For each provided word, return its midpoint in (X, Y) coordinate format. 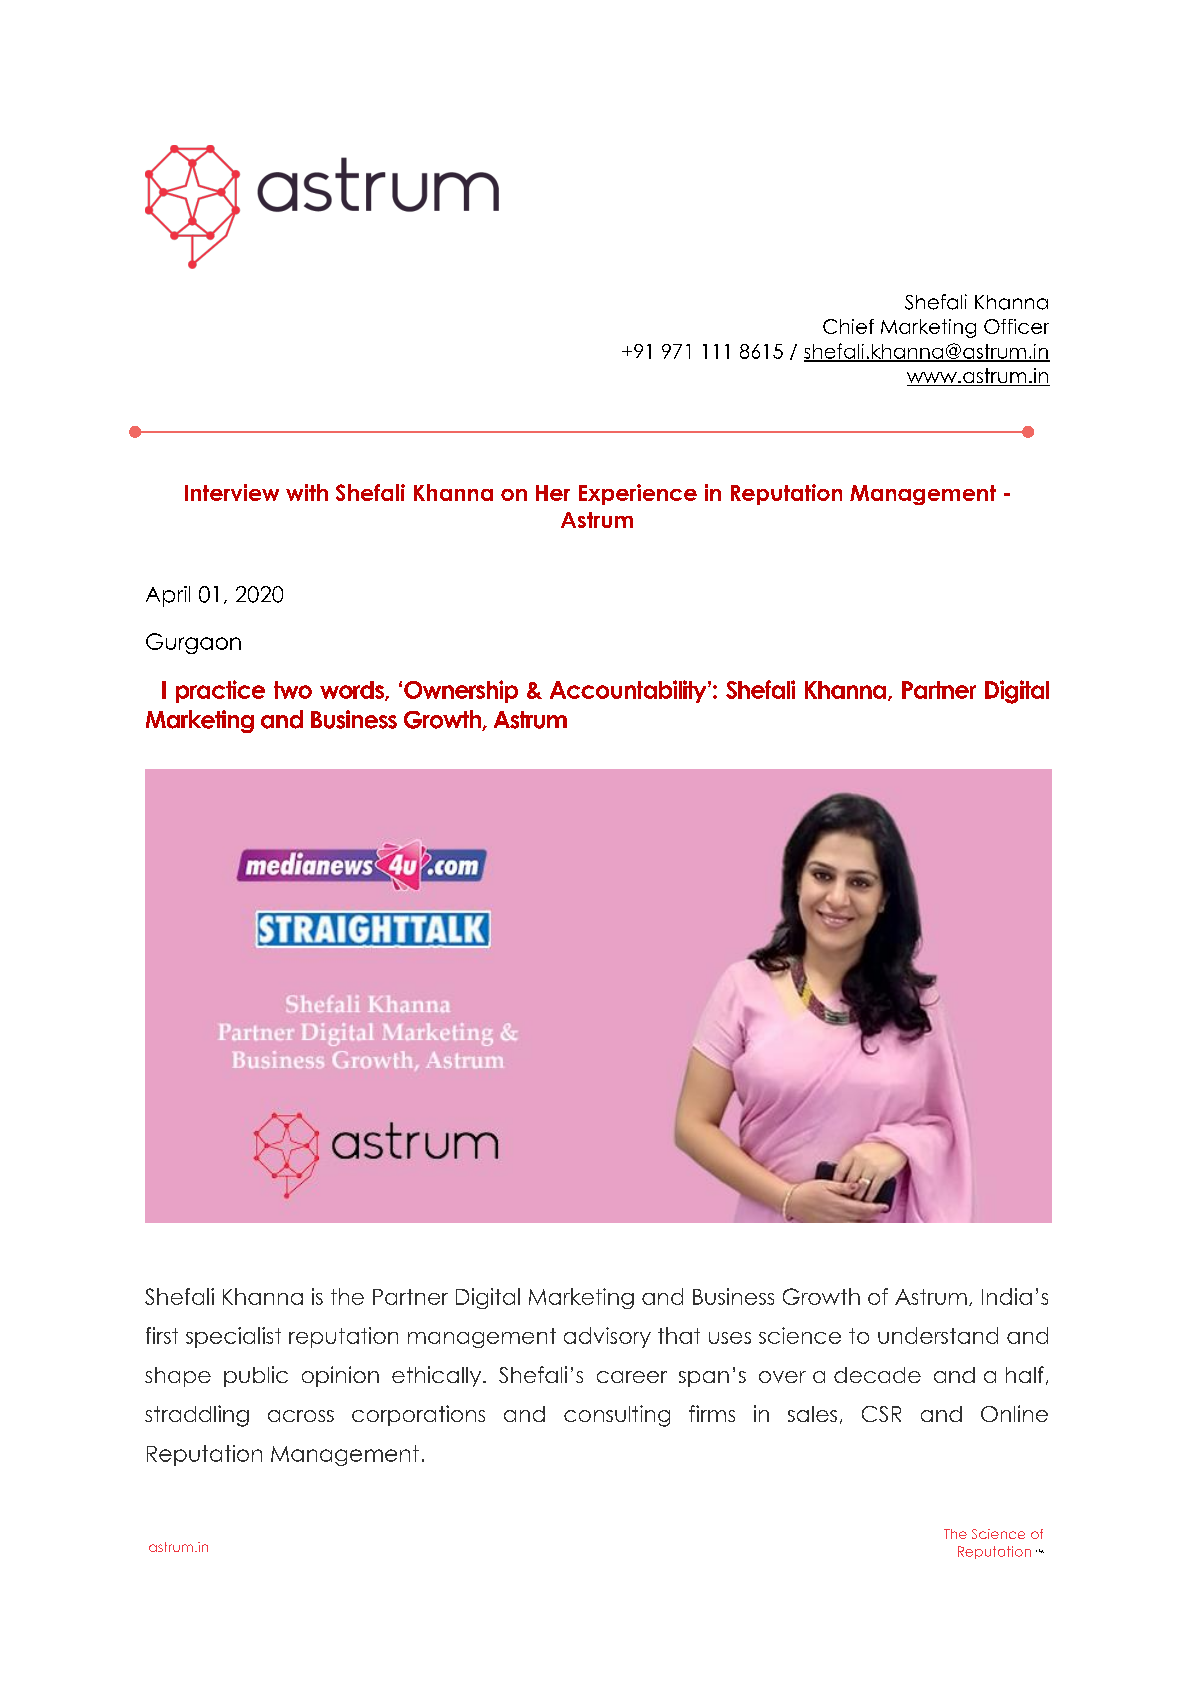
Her (553, 493)
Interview (232, 492)
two (293, 690)
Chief (848, 326)
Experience (638, 494)
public (256, 1376)
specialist (233, 1337)
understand (938, 1335)
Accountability (629, 691)
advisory (607, 1337)
